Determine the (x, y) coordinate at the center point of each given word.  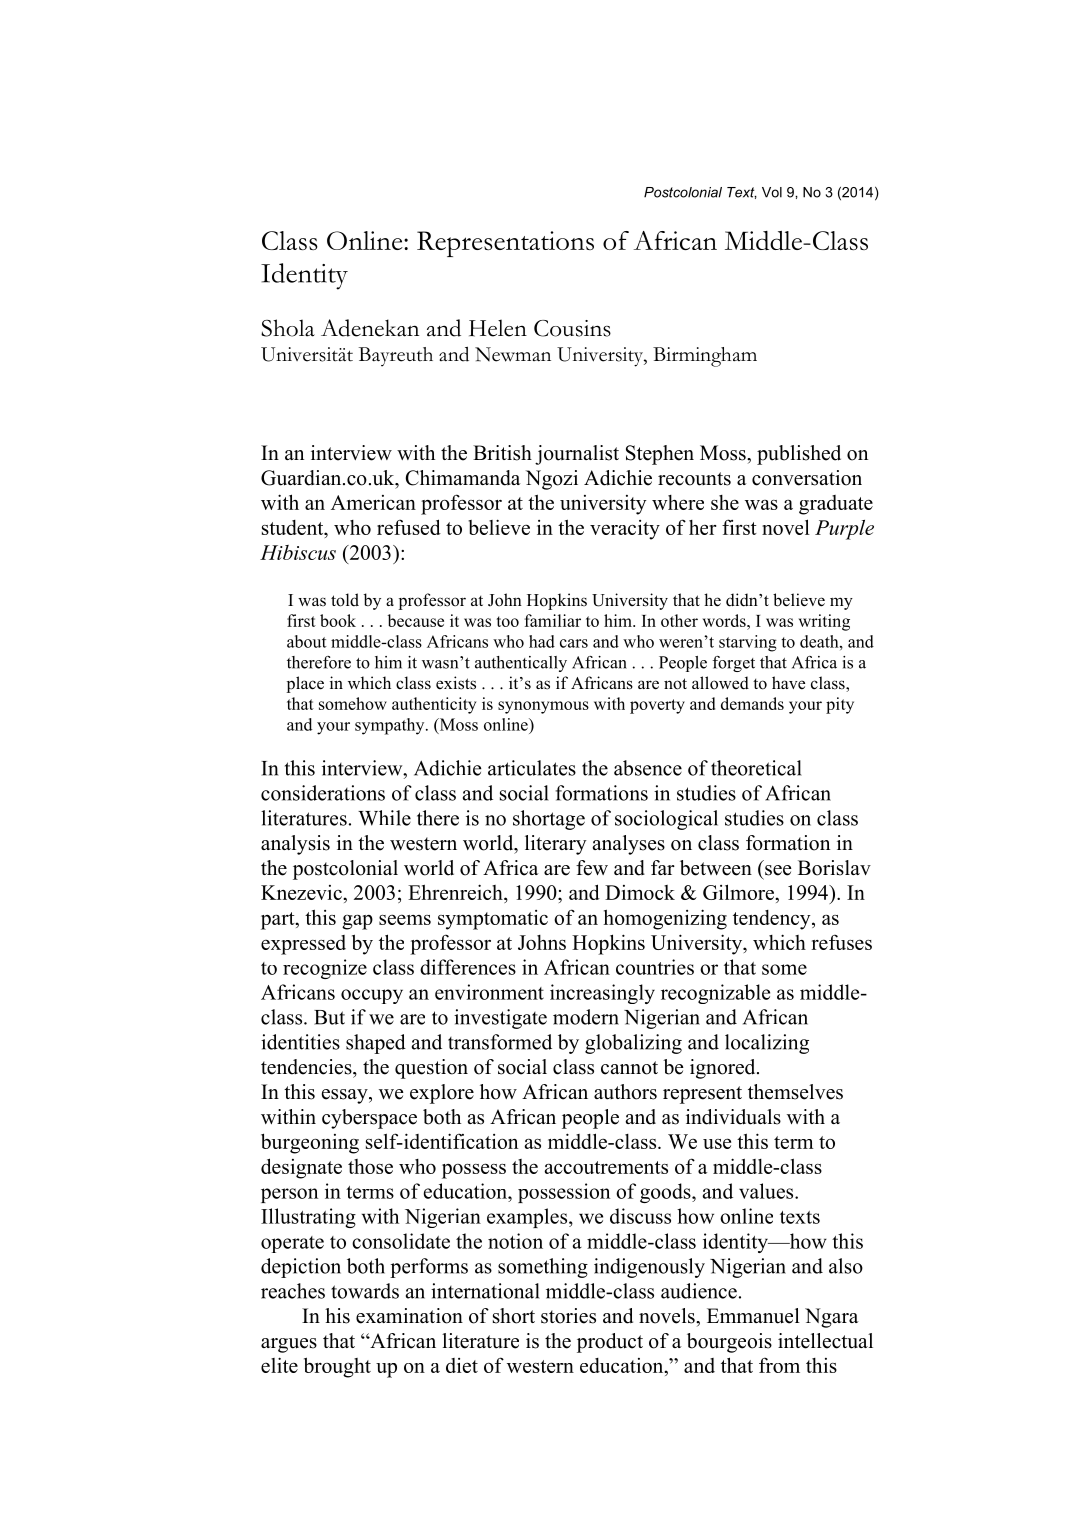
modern (586, 1017)
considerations (323, 793)
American (373, 502)
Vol (772, 192)
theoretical (756, 768)
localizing (767, 1044)
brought (337, 1367)
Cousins (572, 328)
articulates (532, 768)
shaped (376, 1044)
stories (568, 1316)
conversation (807, 478)
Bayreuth (396, 357)
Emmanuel (753, 1316)
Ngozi (552, 480)
